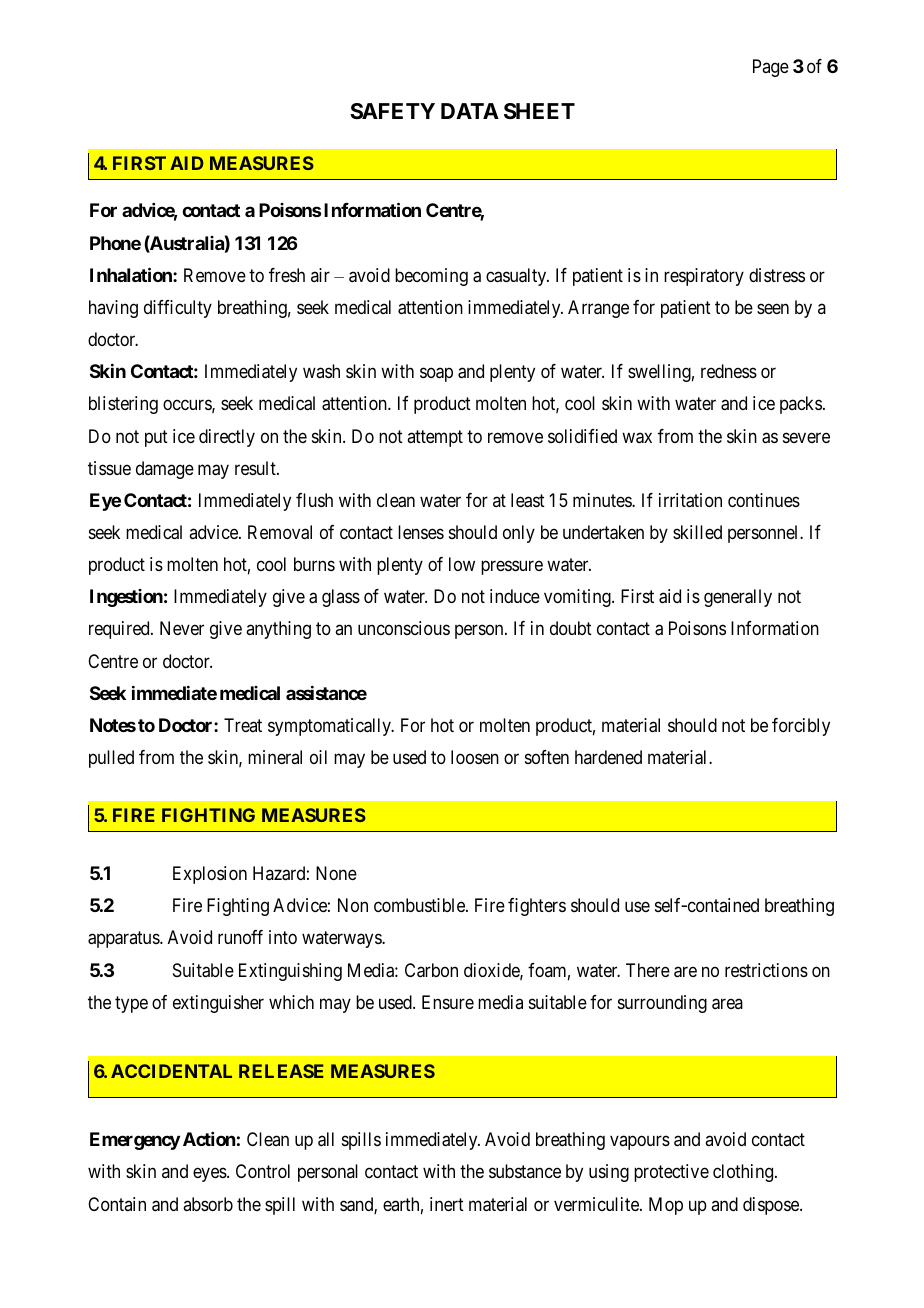 This screenshot has width=924, height=1308. I want to click on skilled, so click(697, 532).
